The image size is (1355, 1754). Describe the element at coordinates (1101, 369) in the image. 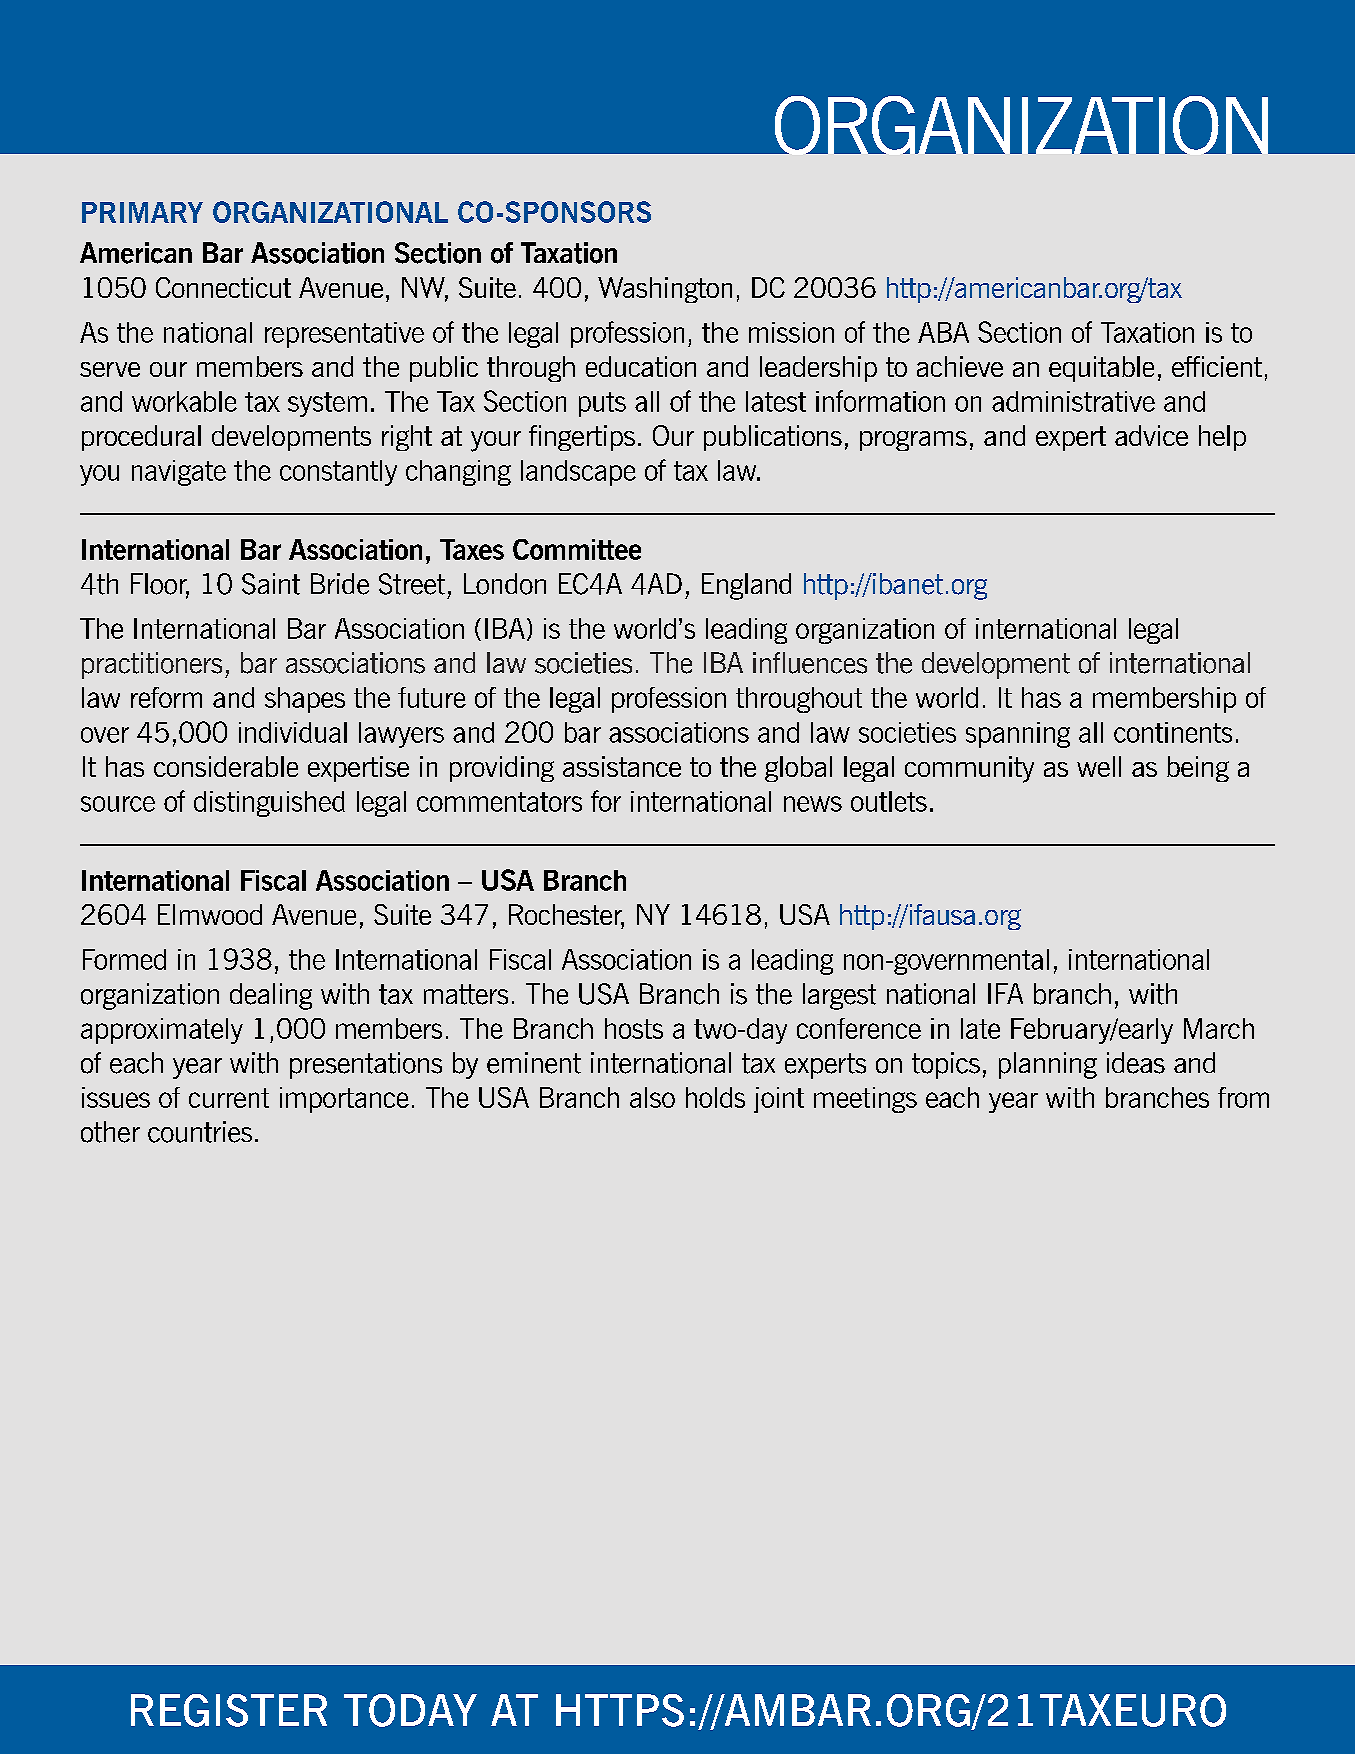

I see `equitable` at that location.
